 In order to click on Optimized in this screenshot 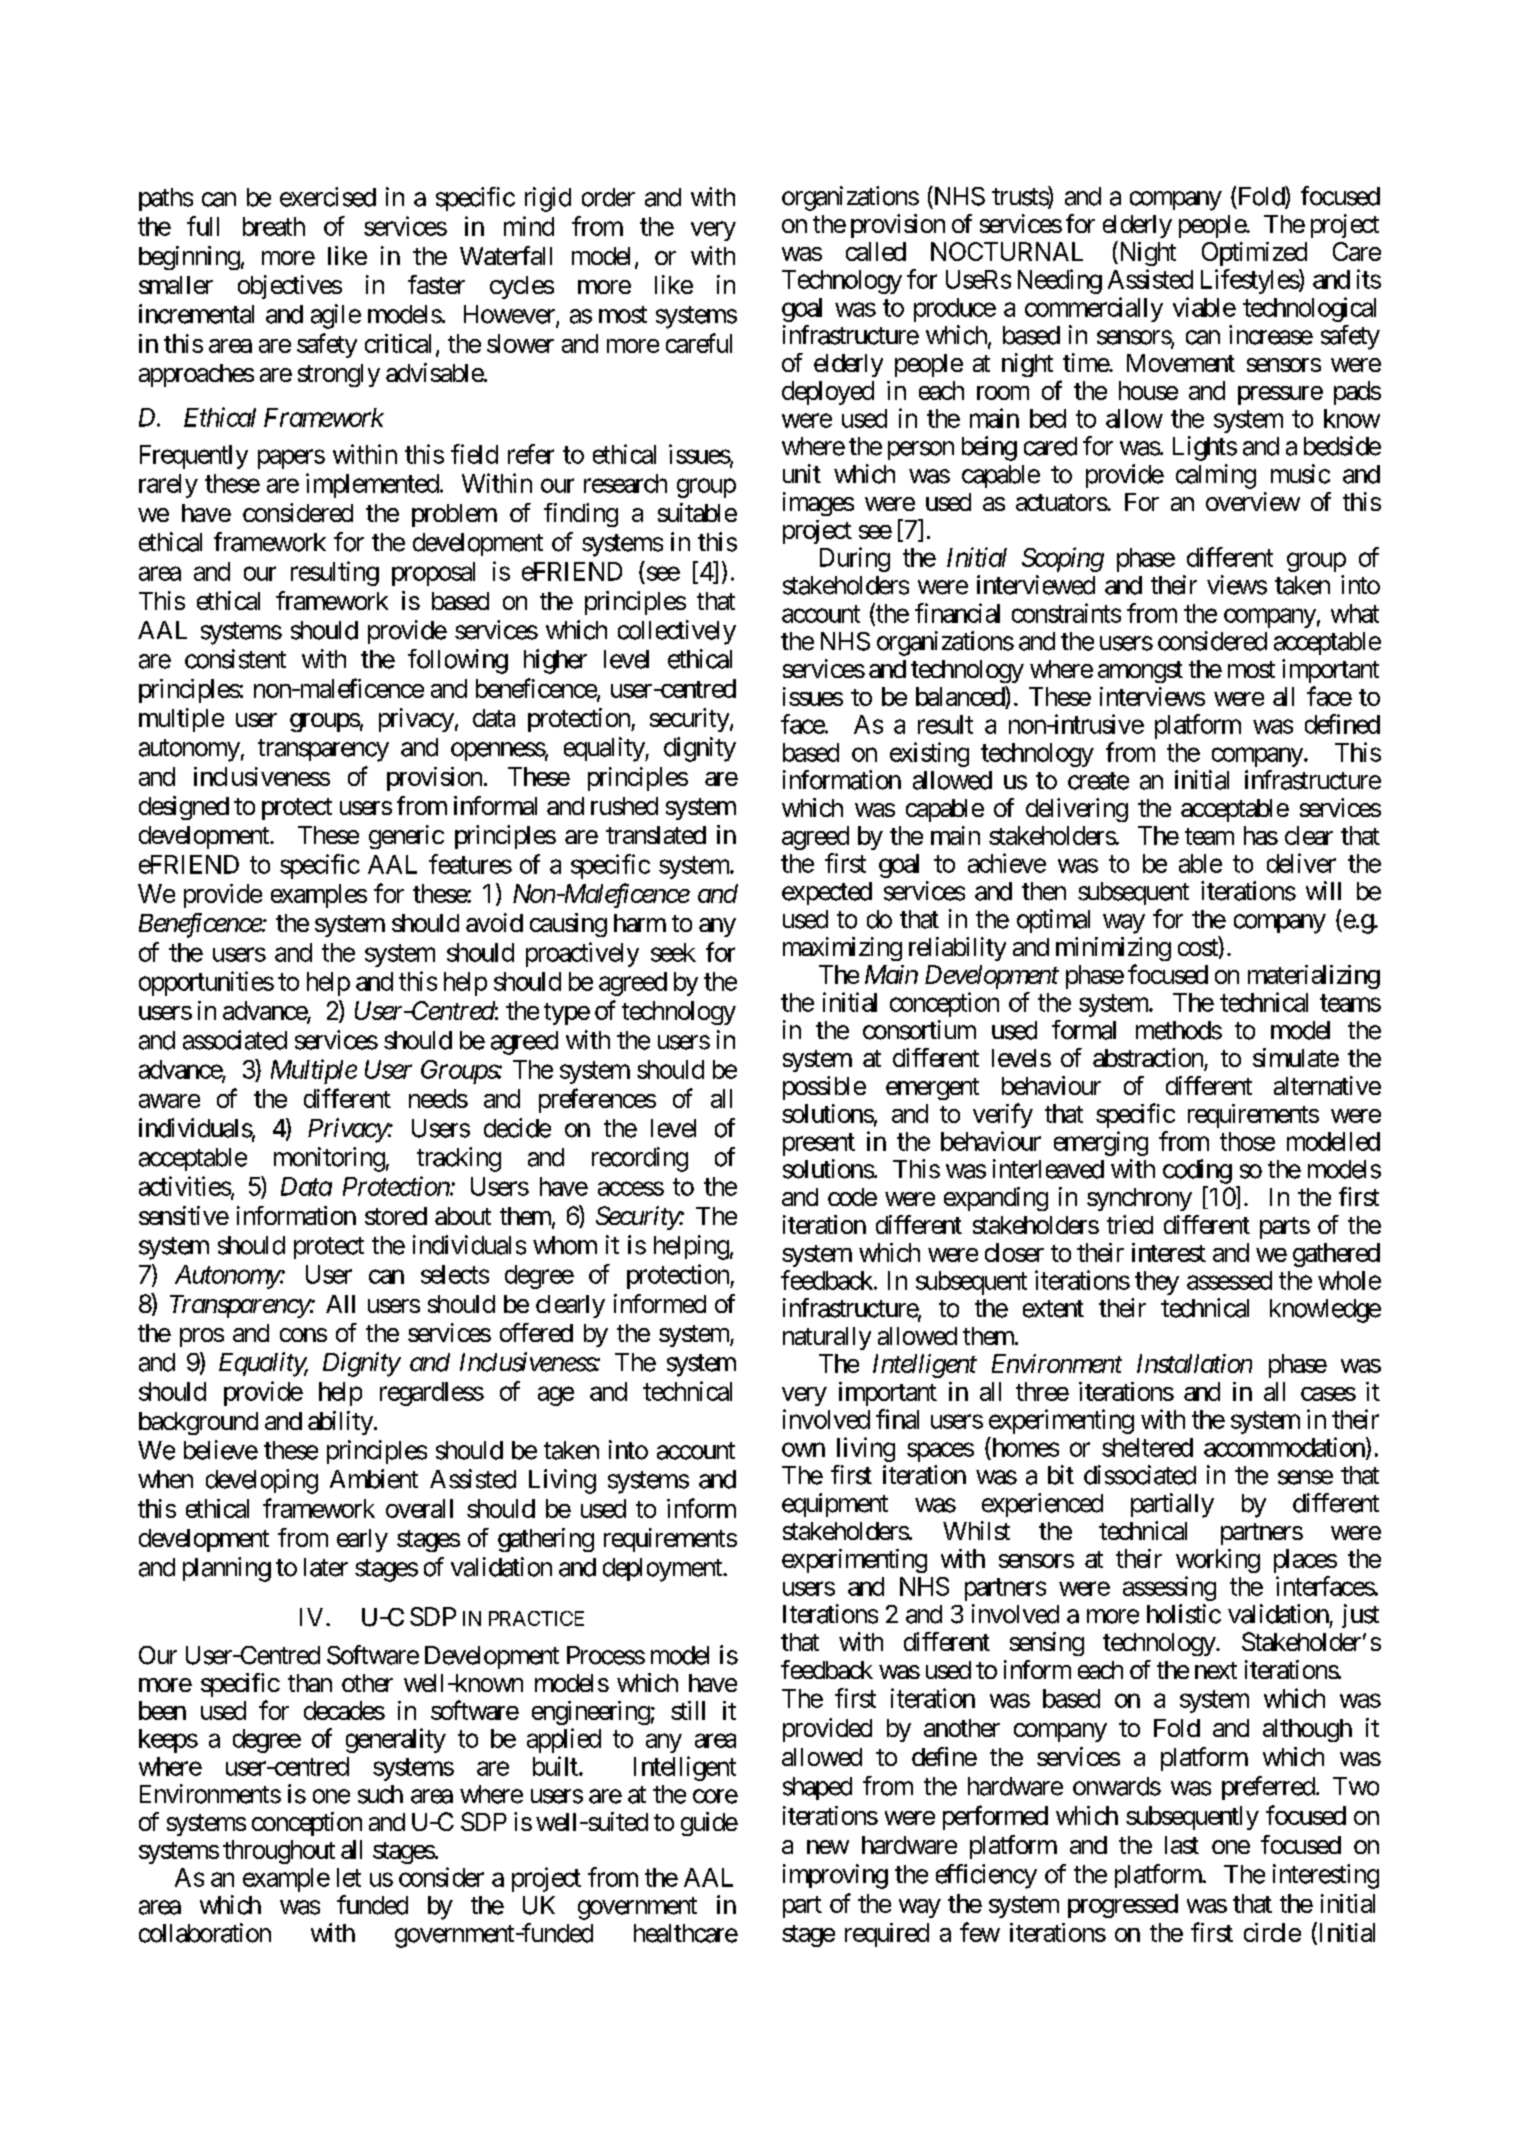, I will do `click(1254, 254)`.
